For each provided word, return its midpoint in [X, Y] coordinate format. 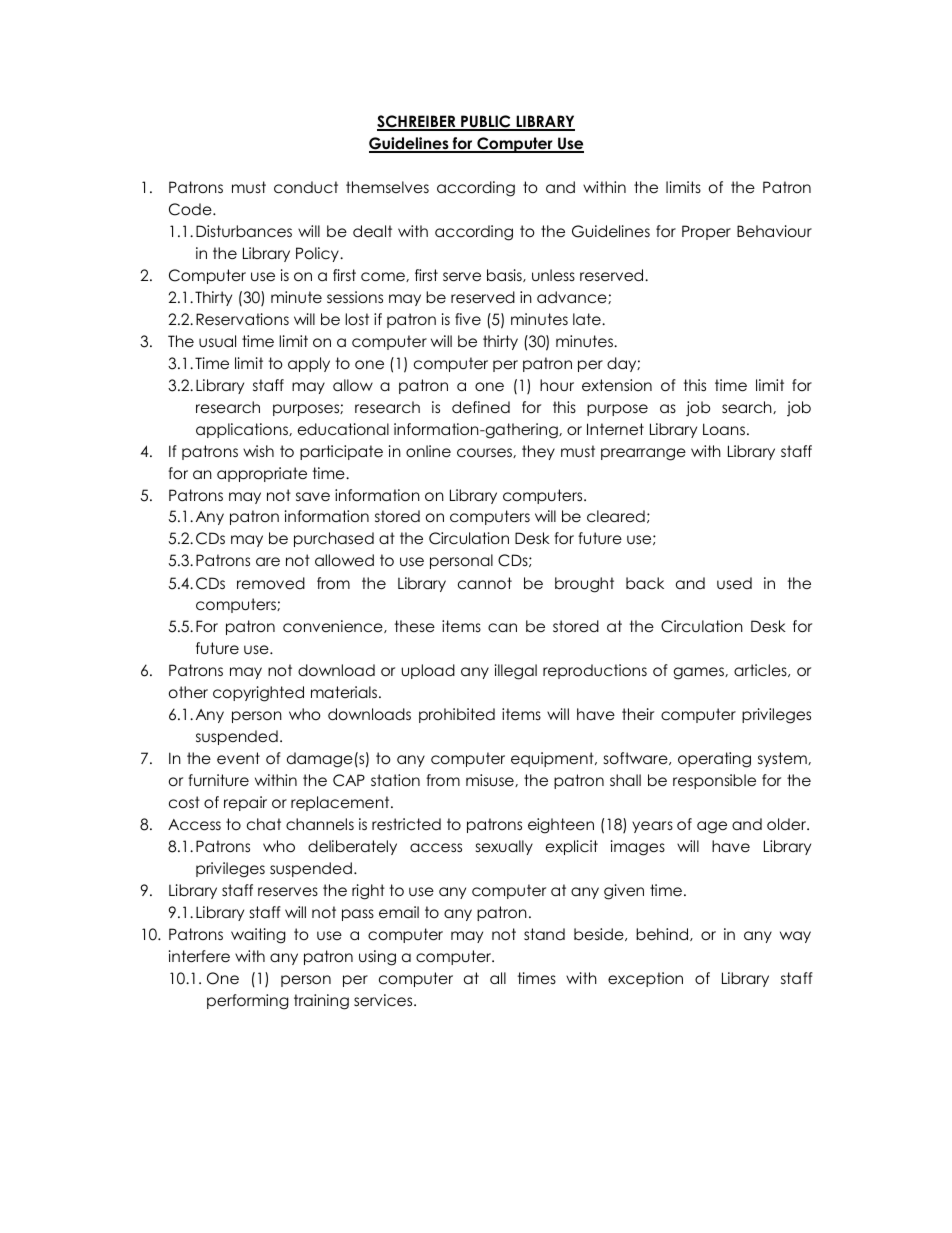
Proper [706, 232]
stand [544, 934]
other [188, 692]
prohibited [457, 715]
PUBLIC [486, 123]
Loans [725, 429]
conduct [306, 187]
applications [243, 430]
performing [248, 1002]
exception [645, 979]
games [699, 673]
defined [481, 407]
